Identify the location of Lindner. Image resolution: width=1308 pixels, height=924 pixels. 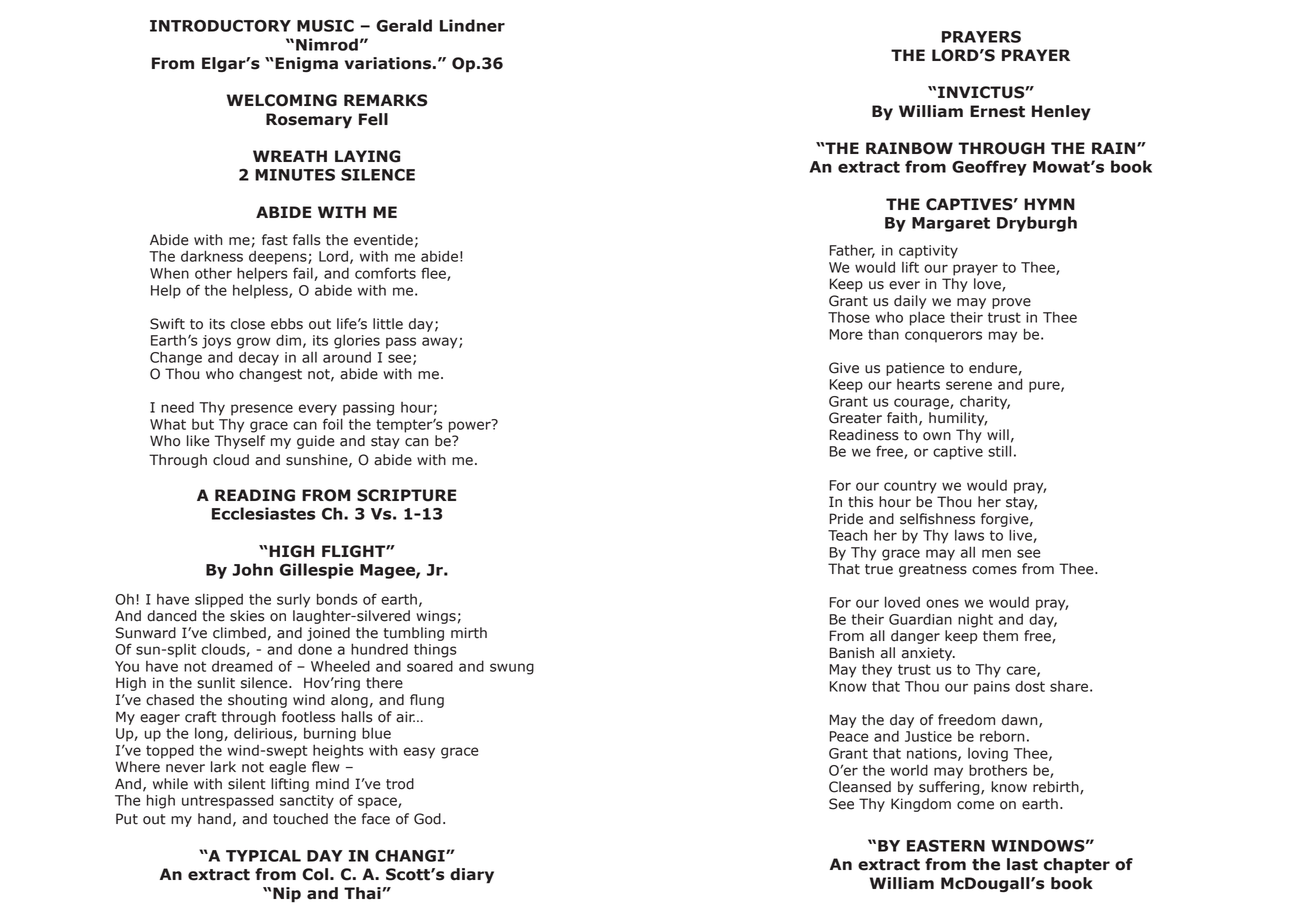
(472, 25).
